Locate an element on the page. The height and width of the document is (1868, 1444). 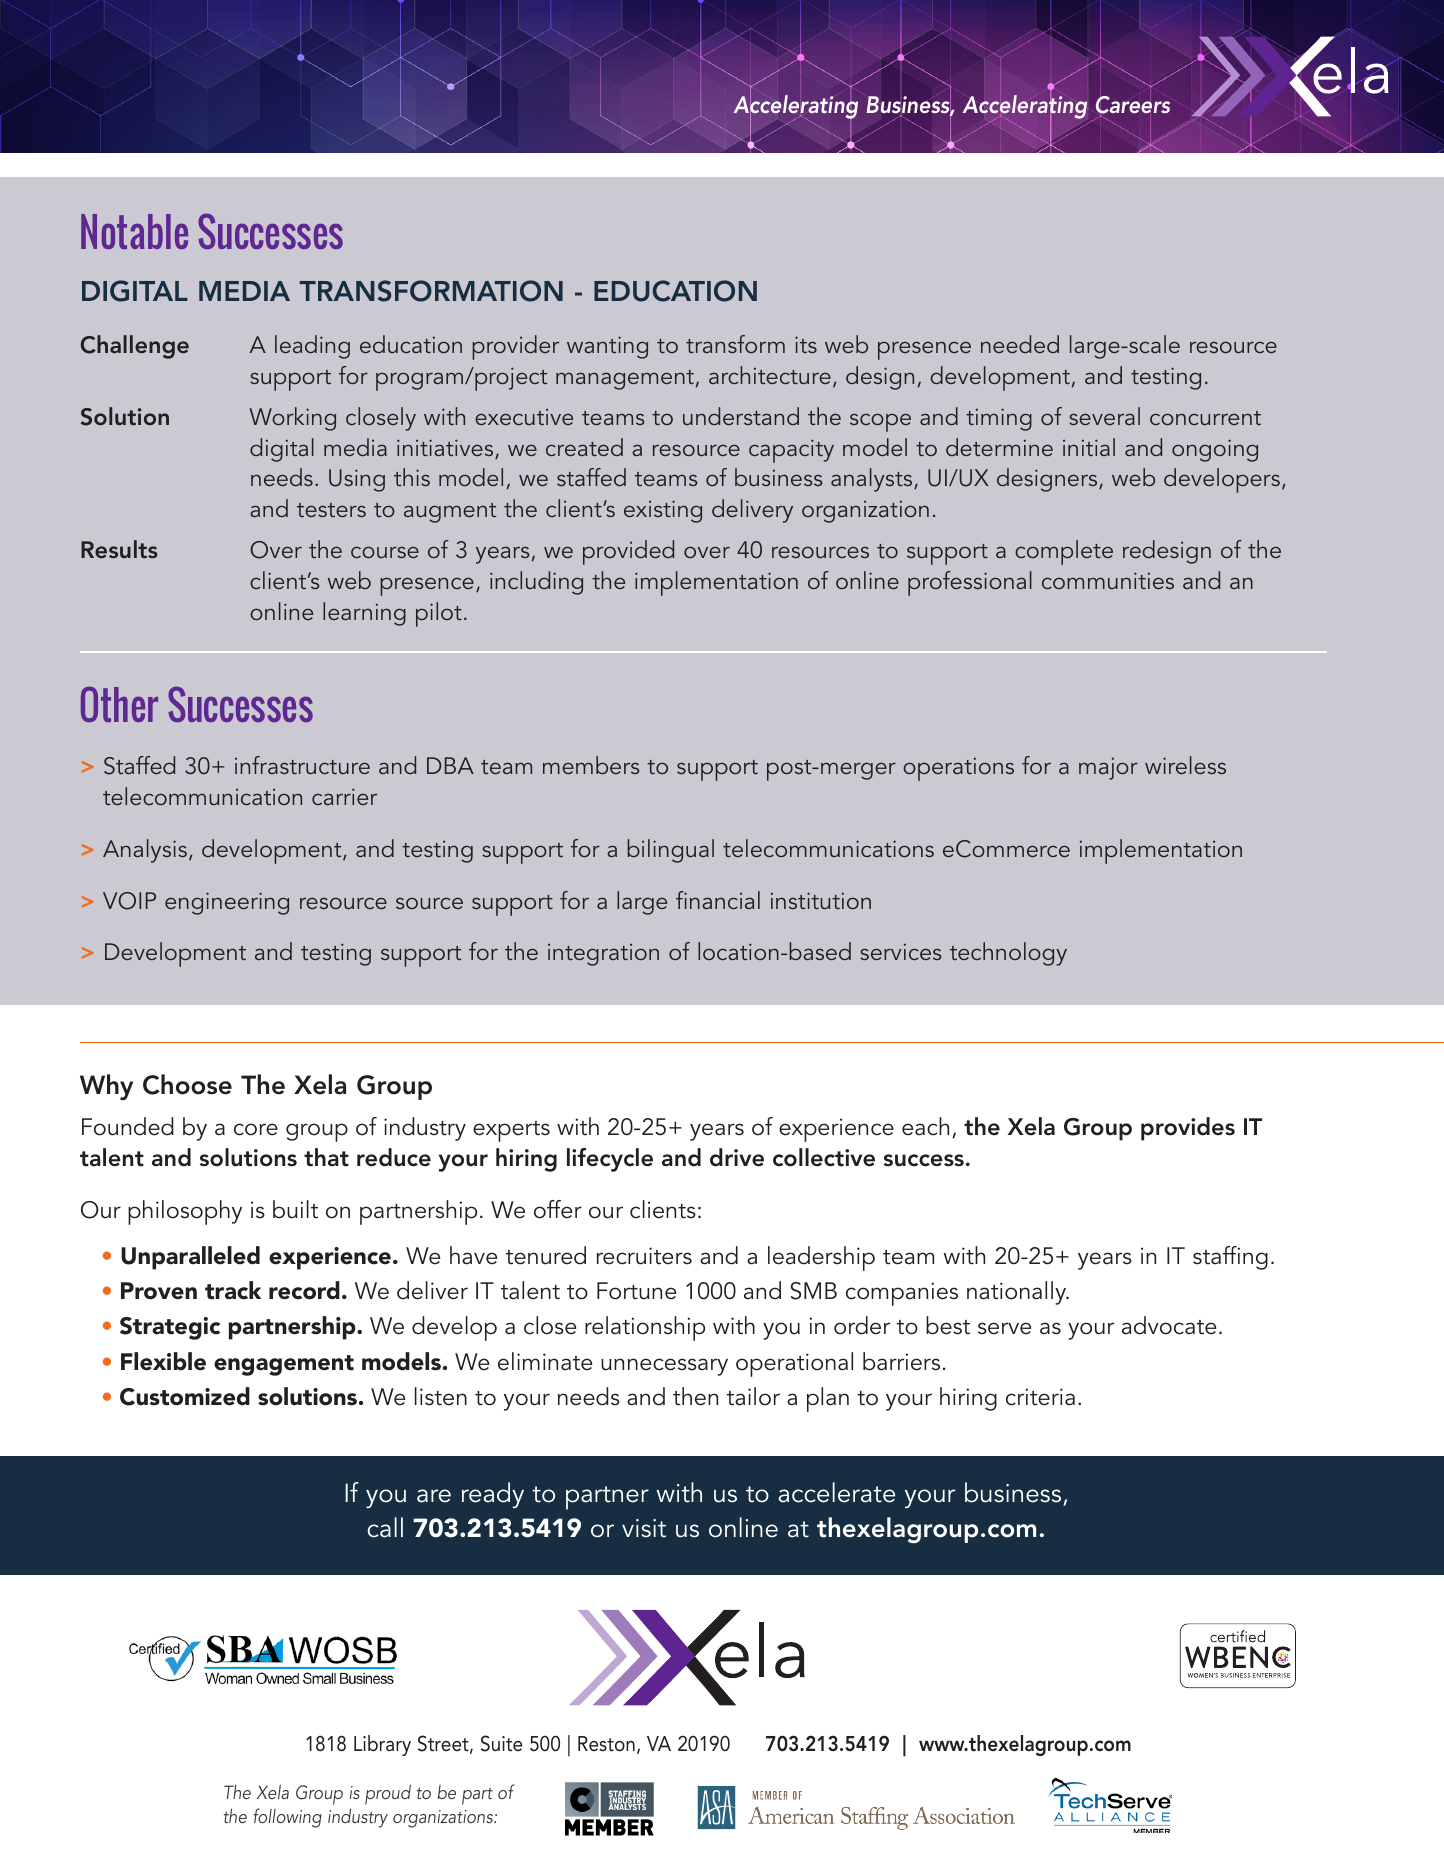
Reston is located at coordinates (606, 1744).
